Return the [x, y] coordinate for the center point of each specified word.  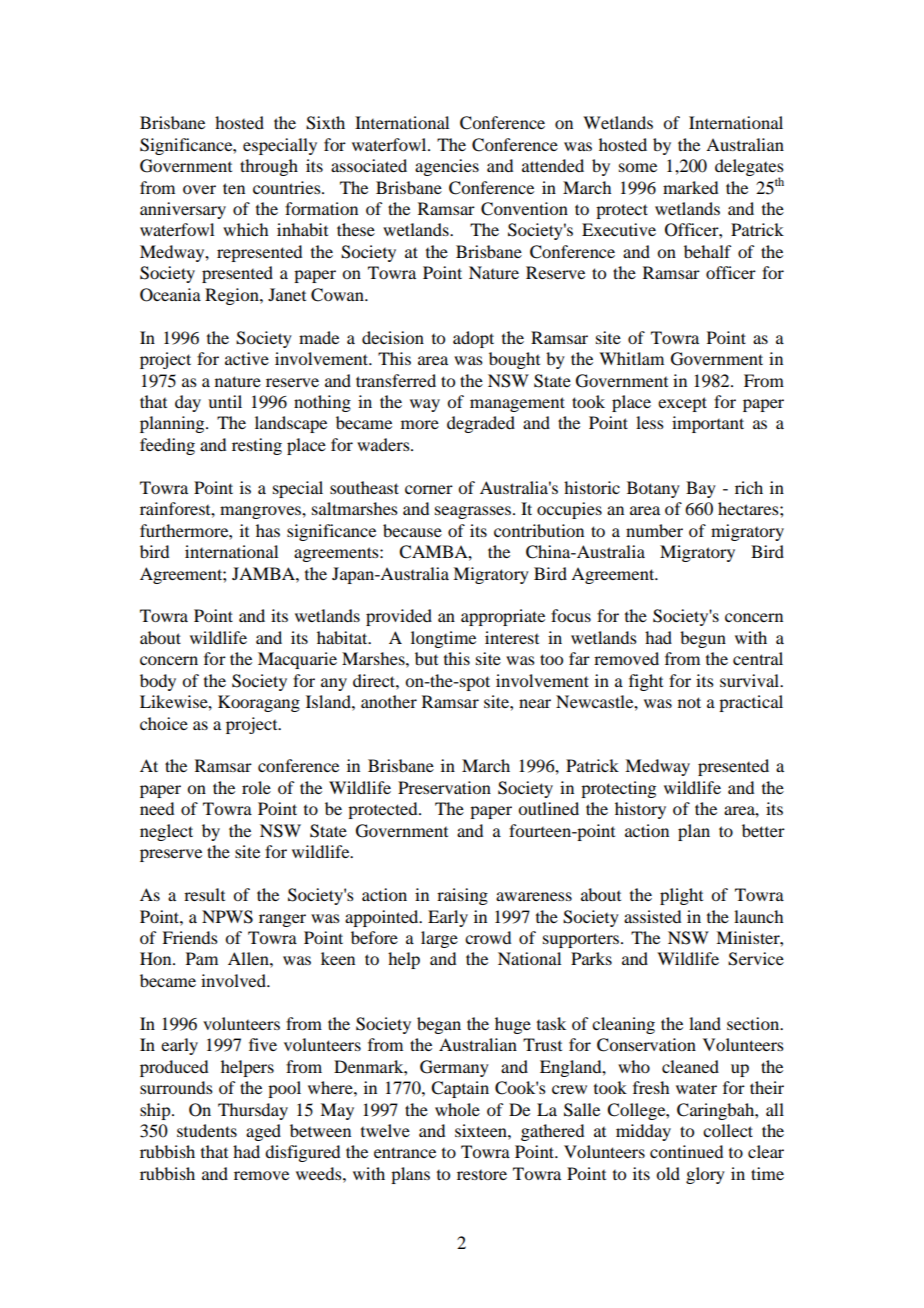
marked [690, 187]
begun [703, 639]
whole [457, 1109]
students [207, 1130]
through [269, 167]
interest [512, 637]
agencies [447, 167]
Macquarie [297, 660]
